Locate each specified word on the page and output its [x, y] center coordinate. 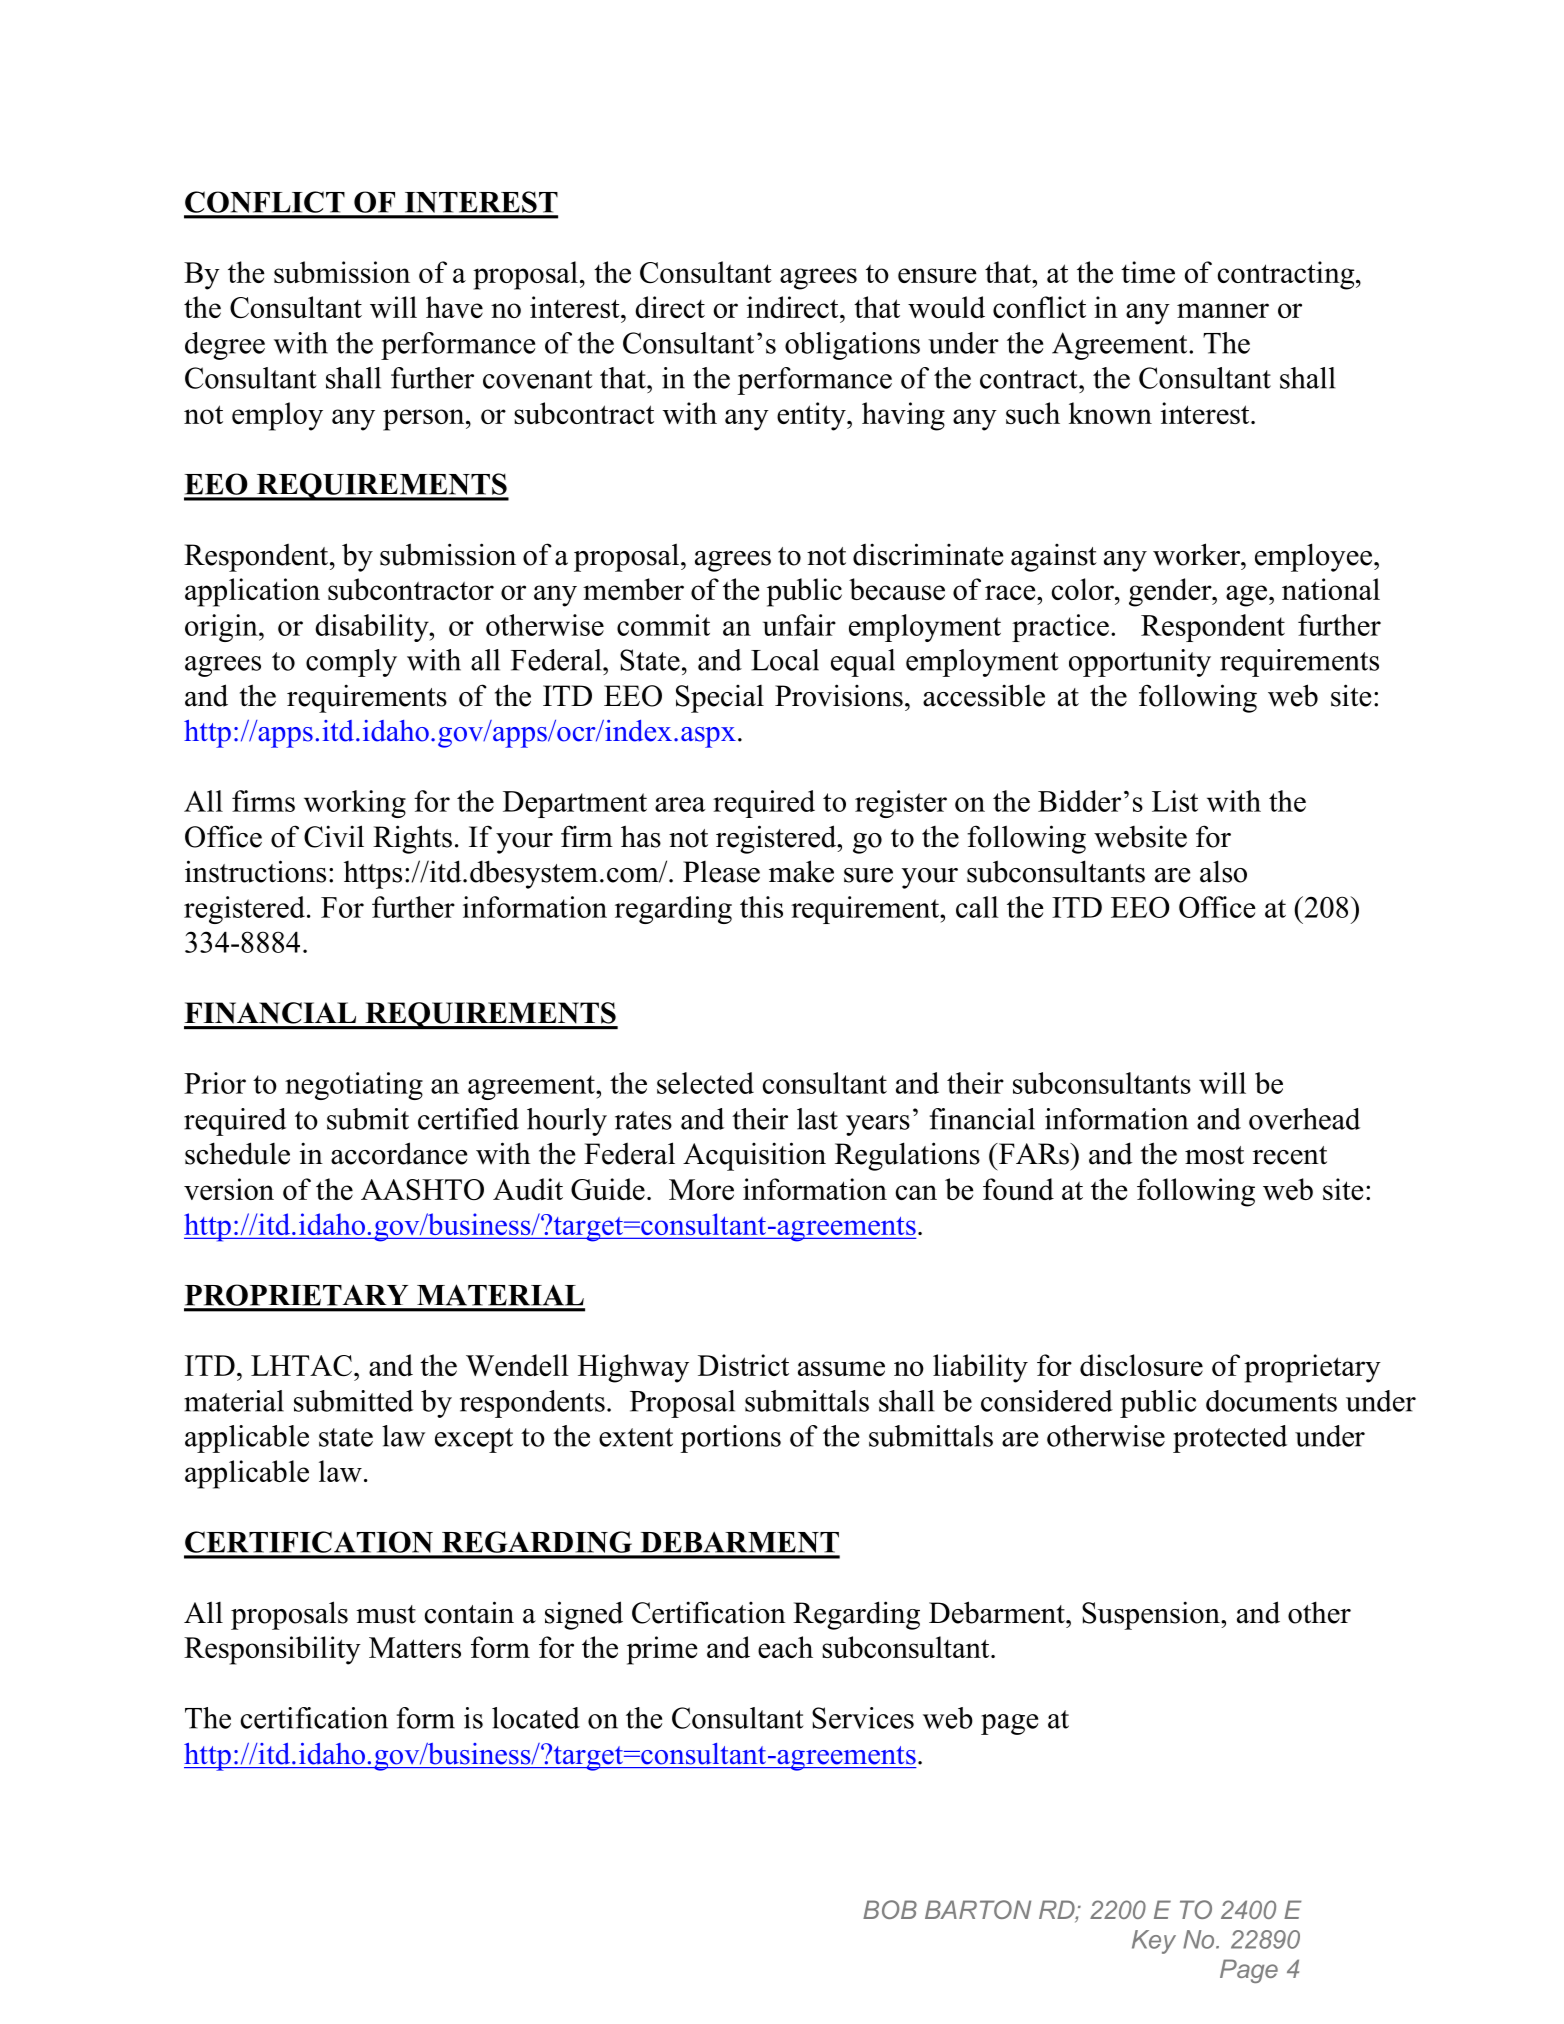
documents [1271, 1401]
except [474, 1440]
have [454, 307]
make [801, 871]
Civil [334, 836]
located [536, 1718]
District [743, 1365]
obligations [852, 346]
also [1223, 871]
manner [1223, 310]
